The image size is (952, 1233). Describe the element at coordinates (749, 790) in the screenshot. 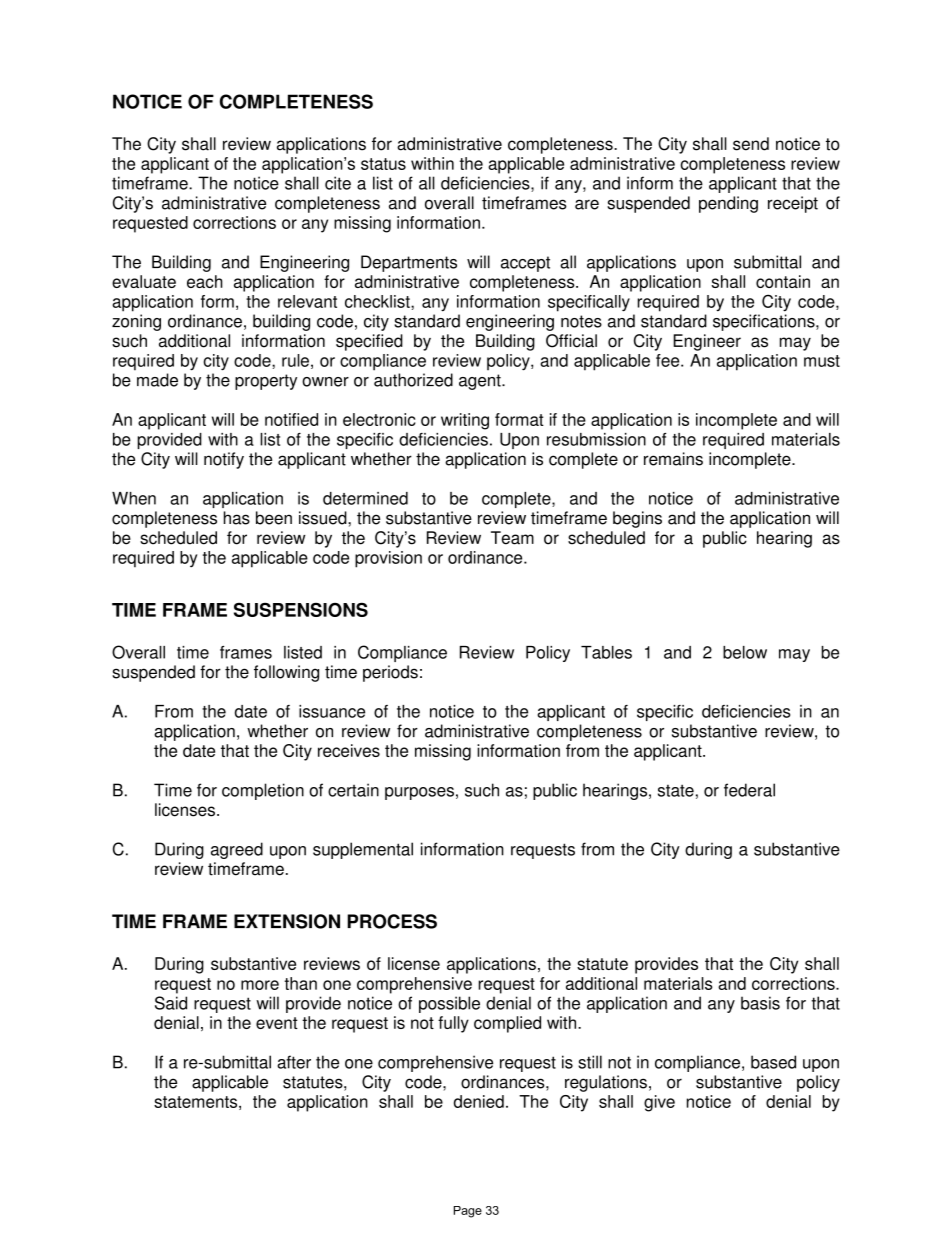

I see `federal` at that location.
